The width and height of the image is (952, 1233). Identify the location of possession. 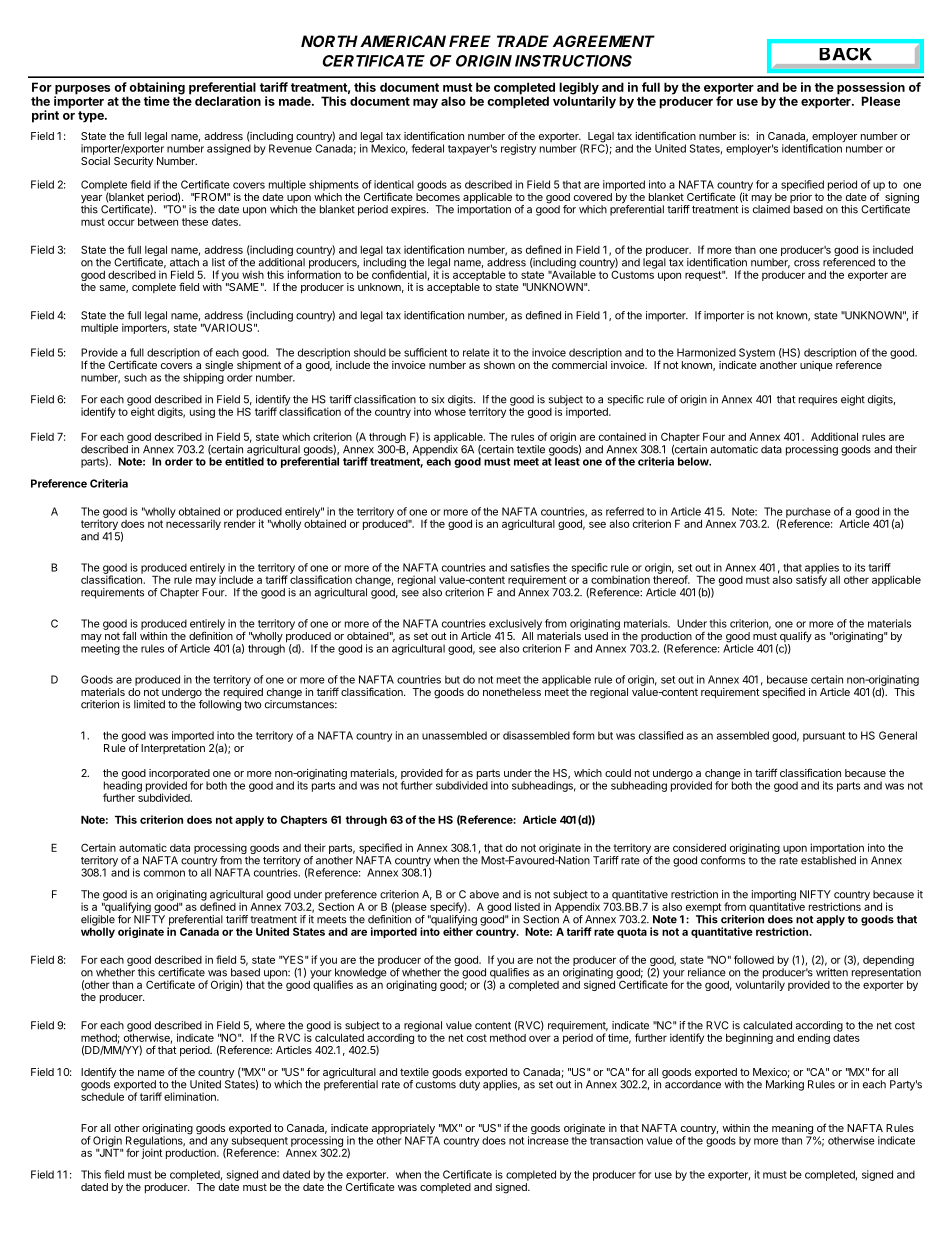
(871, 89).
